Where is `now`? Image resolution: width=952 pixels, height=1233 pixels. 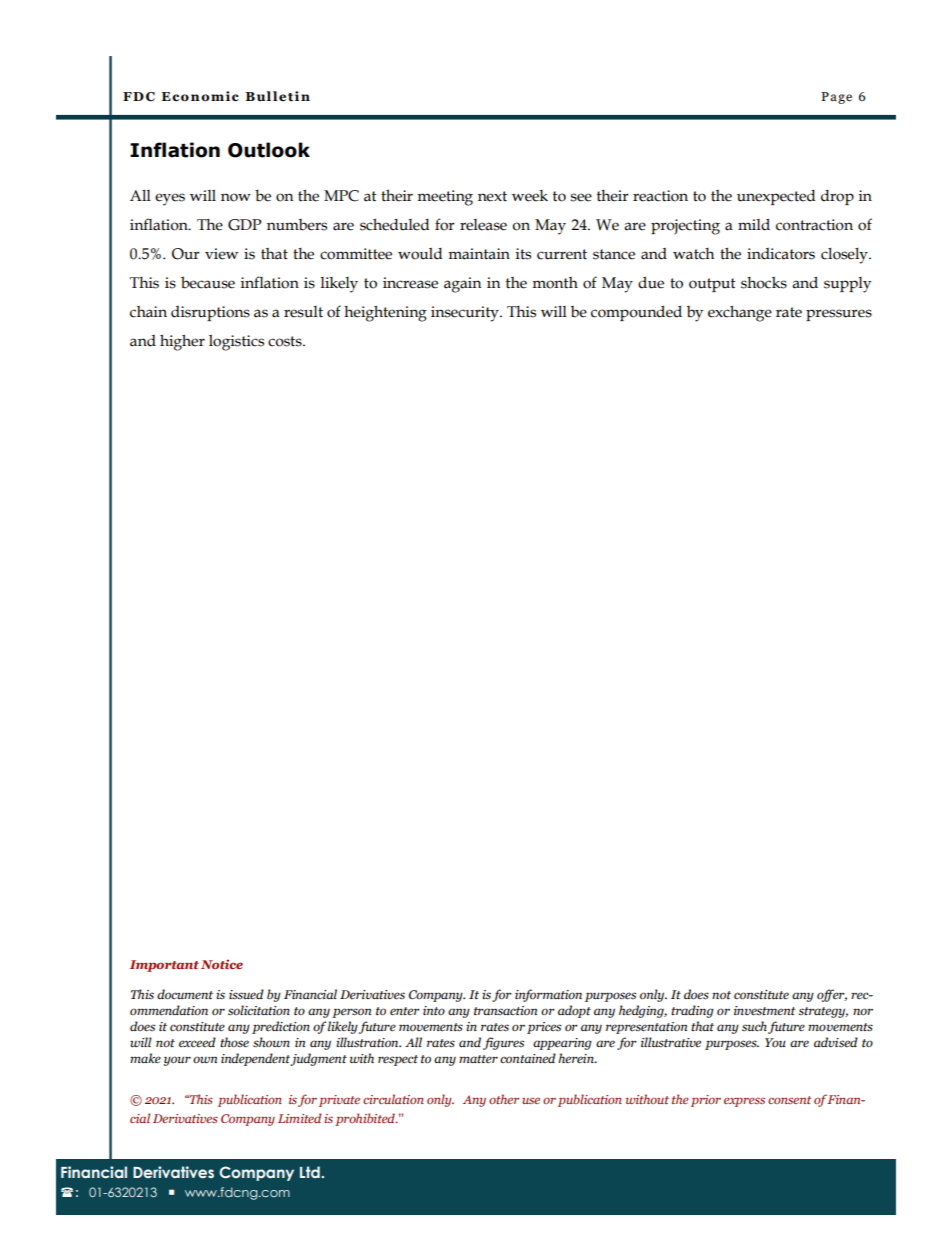
now is located at coordinates (236, 197).
